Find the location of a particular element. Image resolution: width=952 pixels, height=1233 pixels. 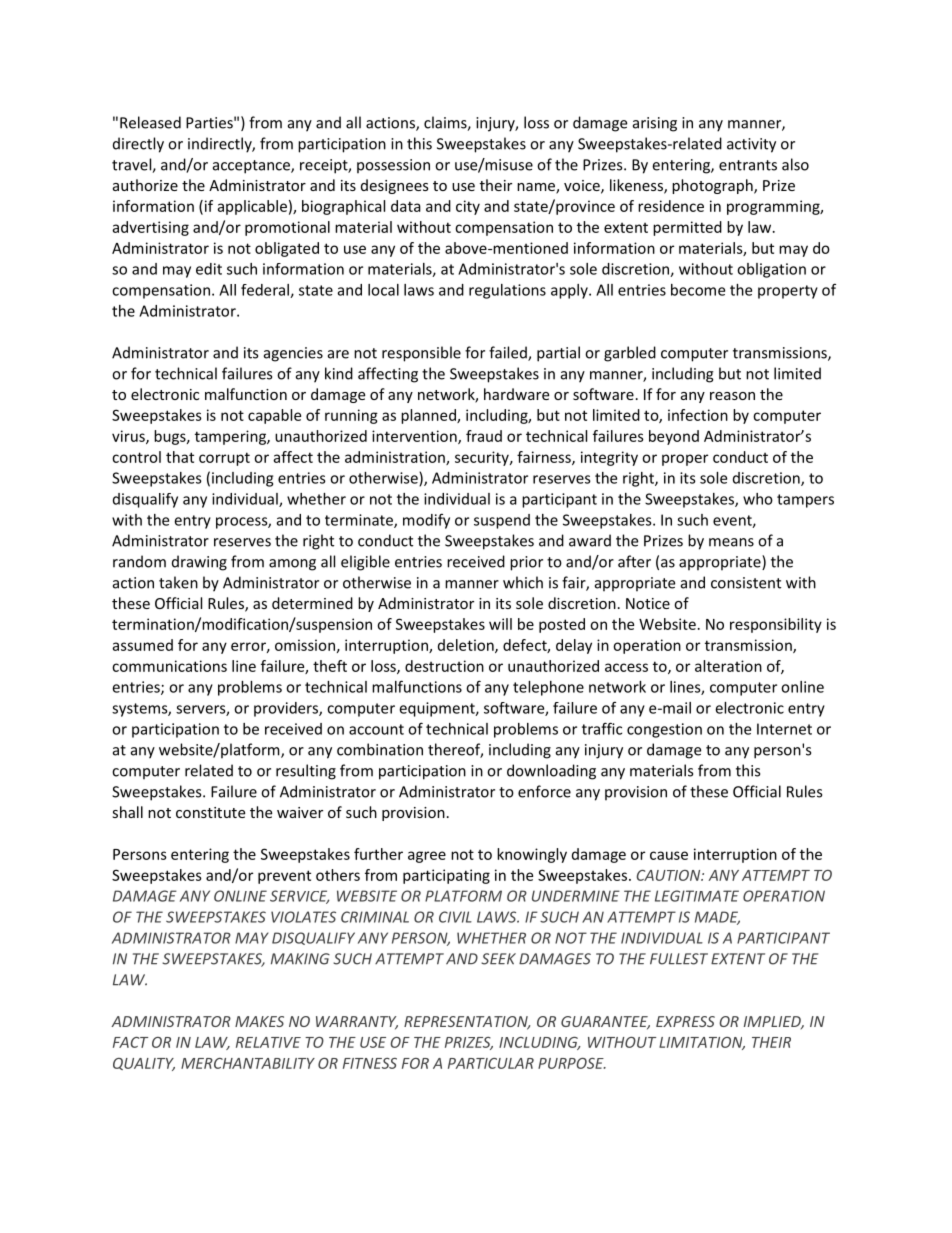

consistent is located at coordinates (746, 583).
